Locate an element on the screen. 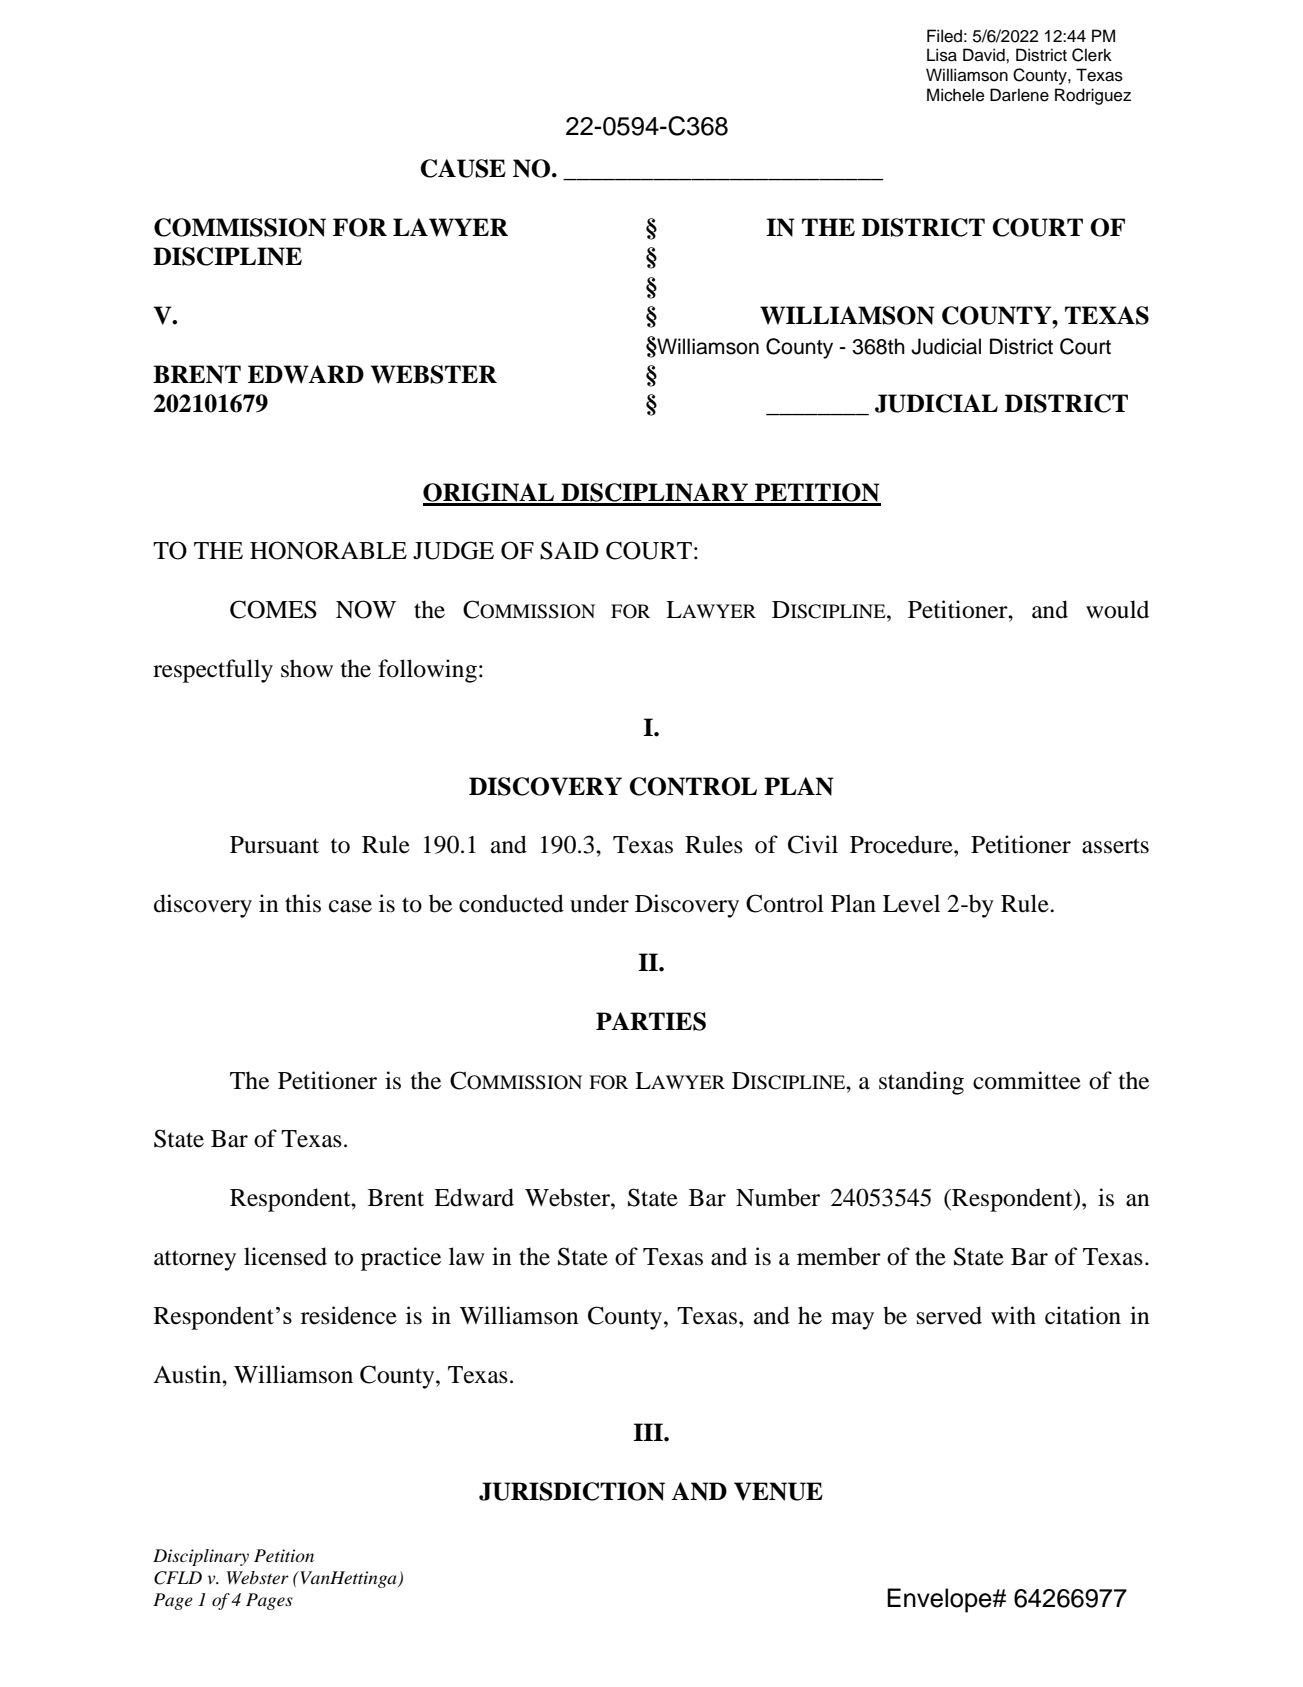 Image resolution: width=1303 pixels, height=1687 pixels. Procedure is located at coordinates (902, 844).
